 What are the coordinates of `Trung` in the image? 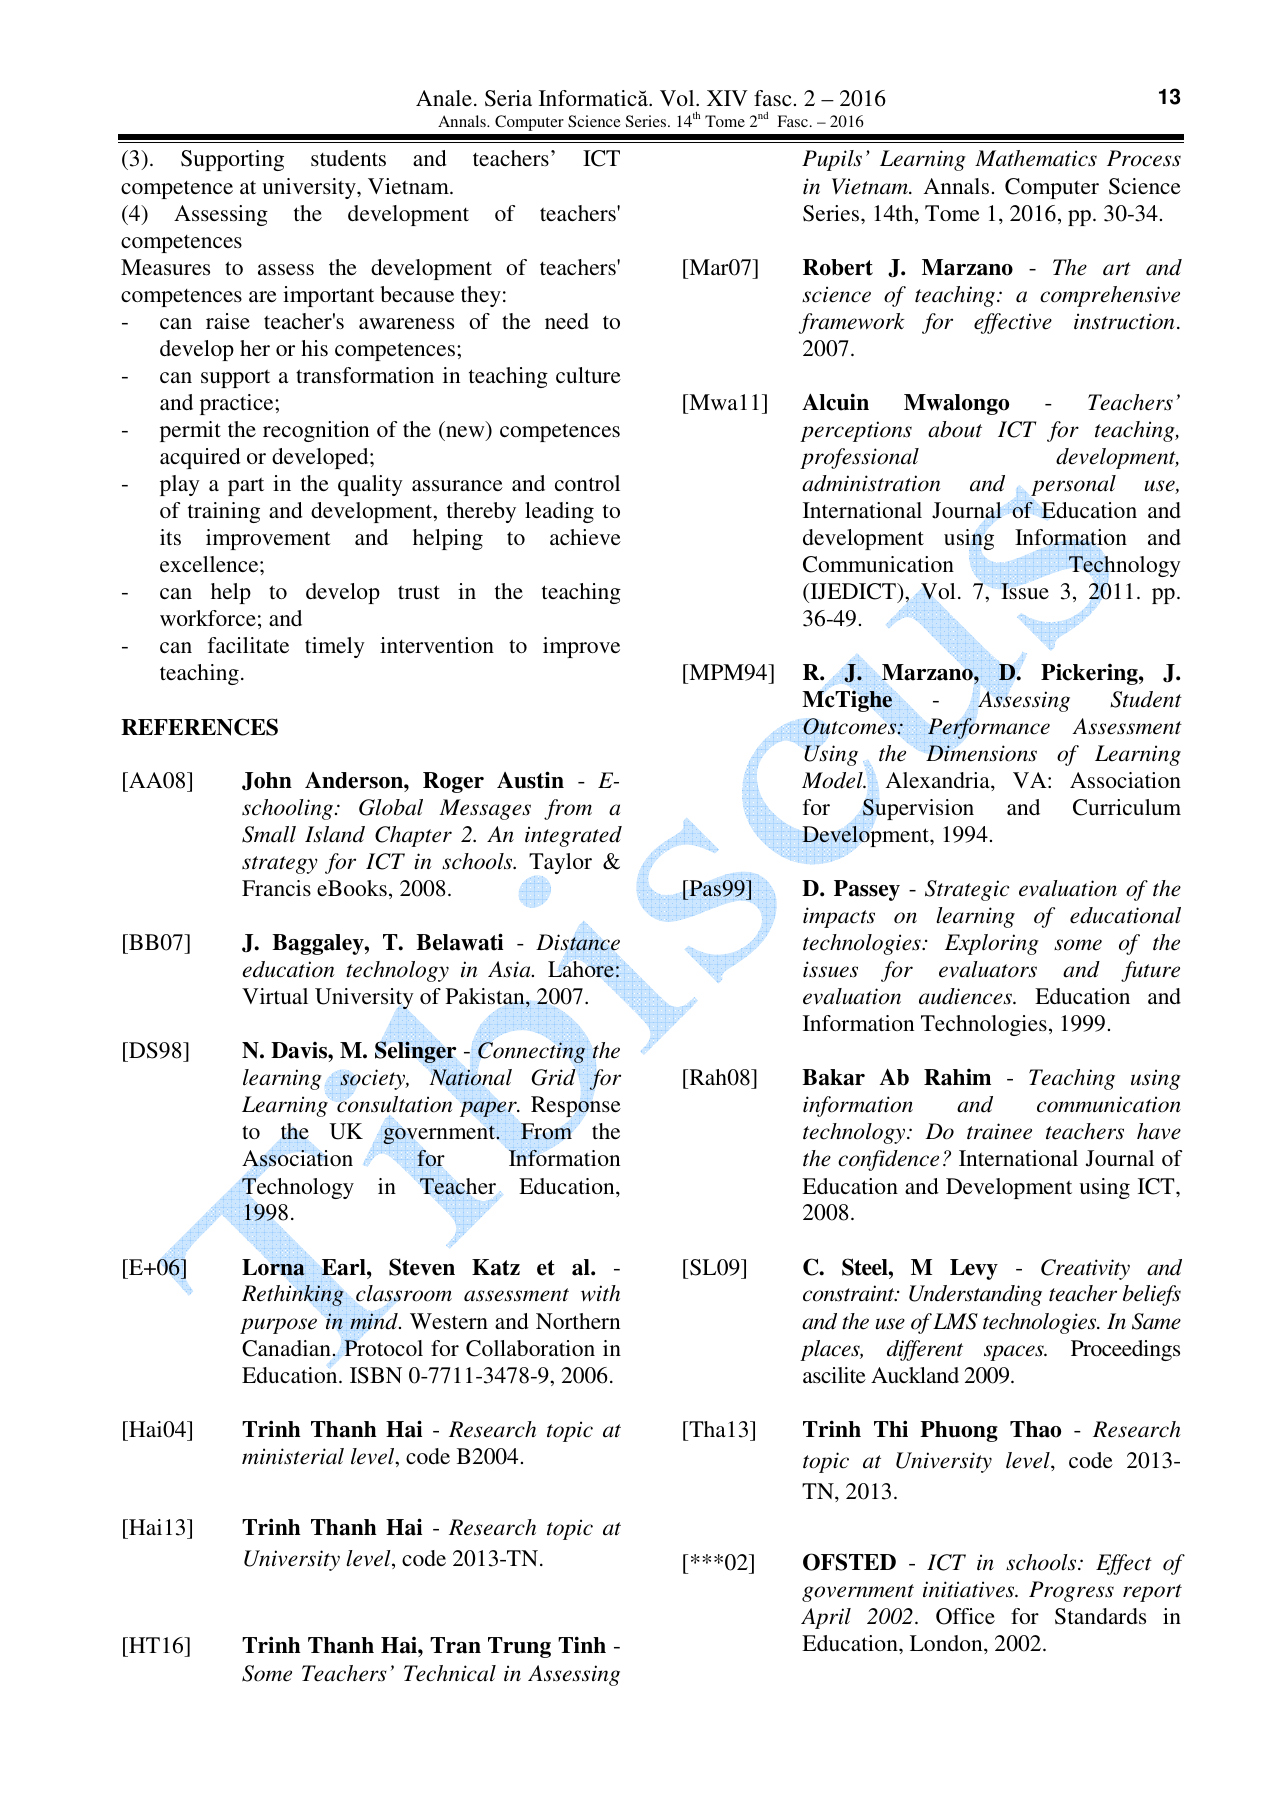 It's located at (519, 1647).
